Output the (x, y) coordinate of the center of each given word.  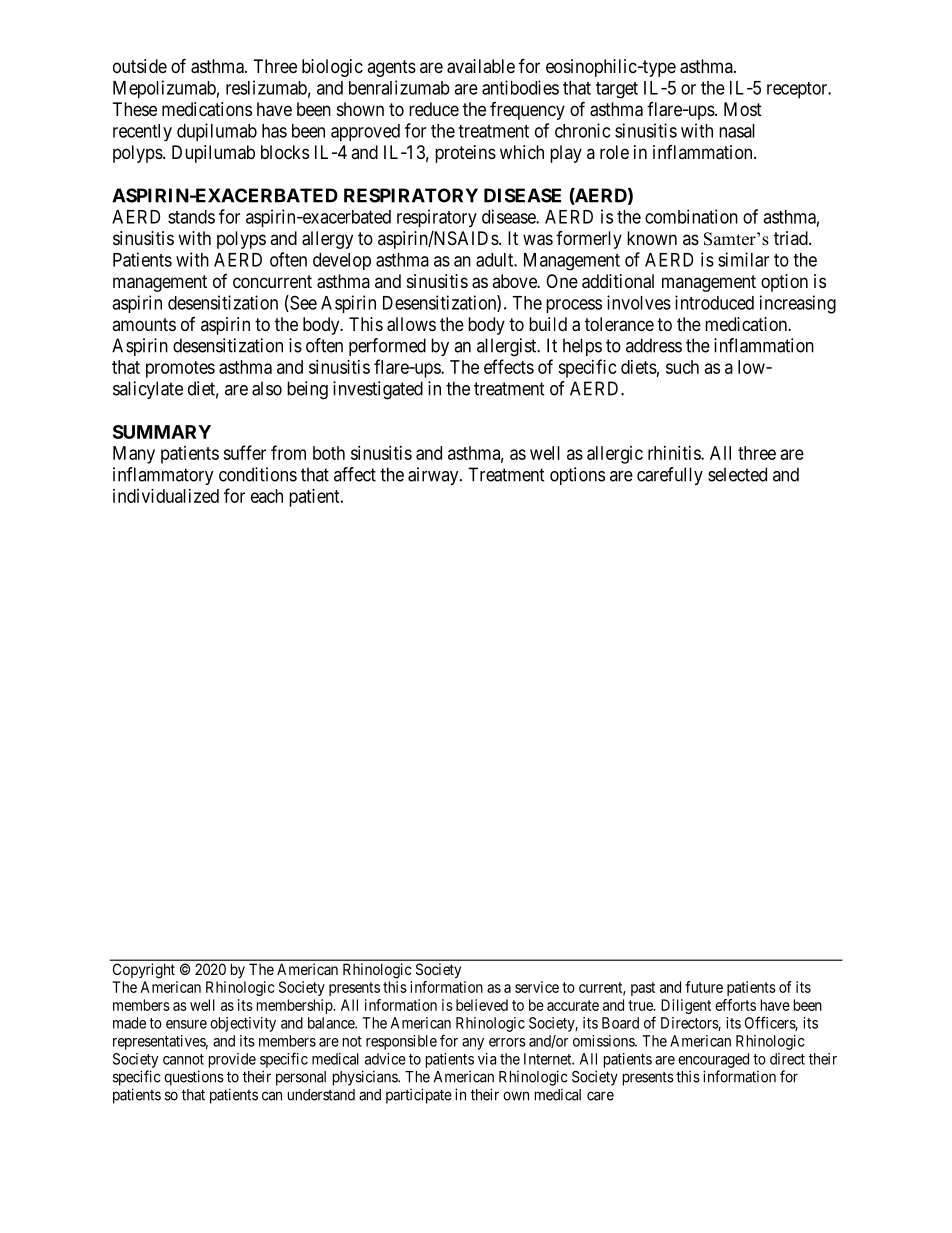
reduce (434, 109)
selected (737, 474)
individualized (166, 496)
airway (434, 476)
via (487, 1059)
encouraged (713, 1060)
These (135, 109)
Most (743, 109)
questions (194, 1078)
